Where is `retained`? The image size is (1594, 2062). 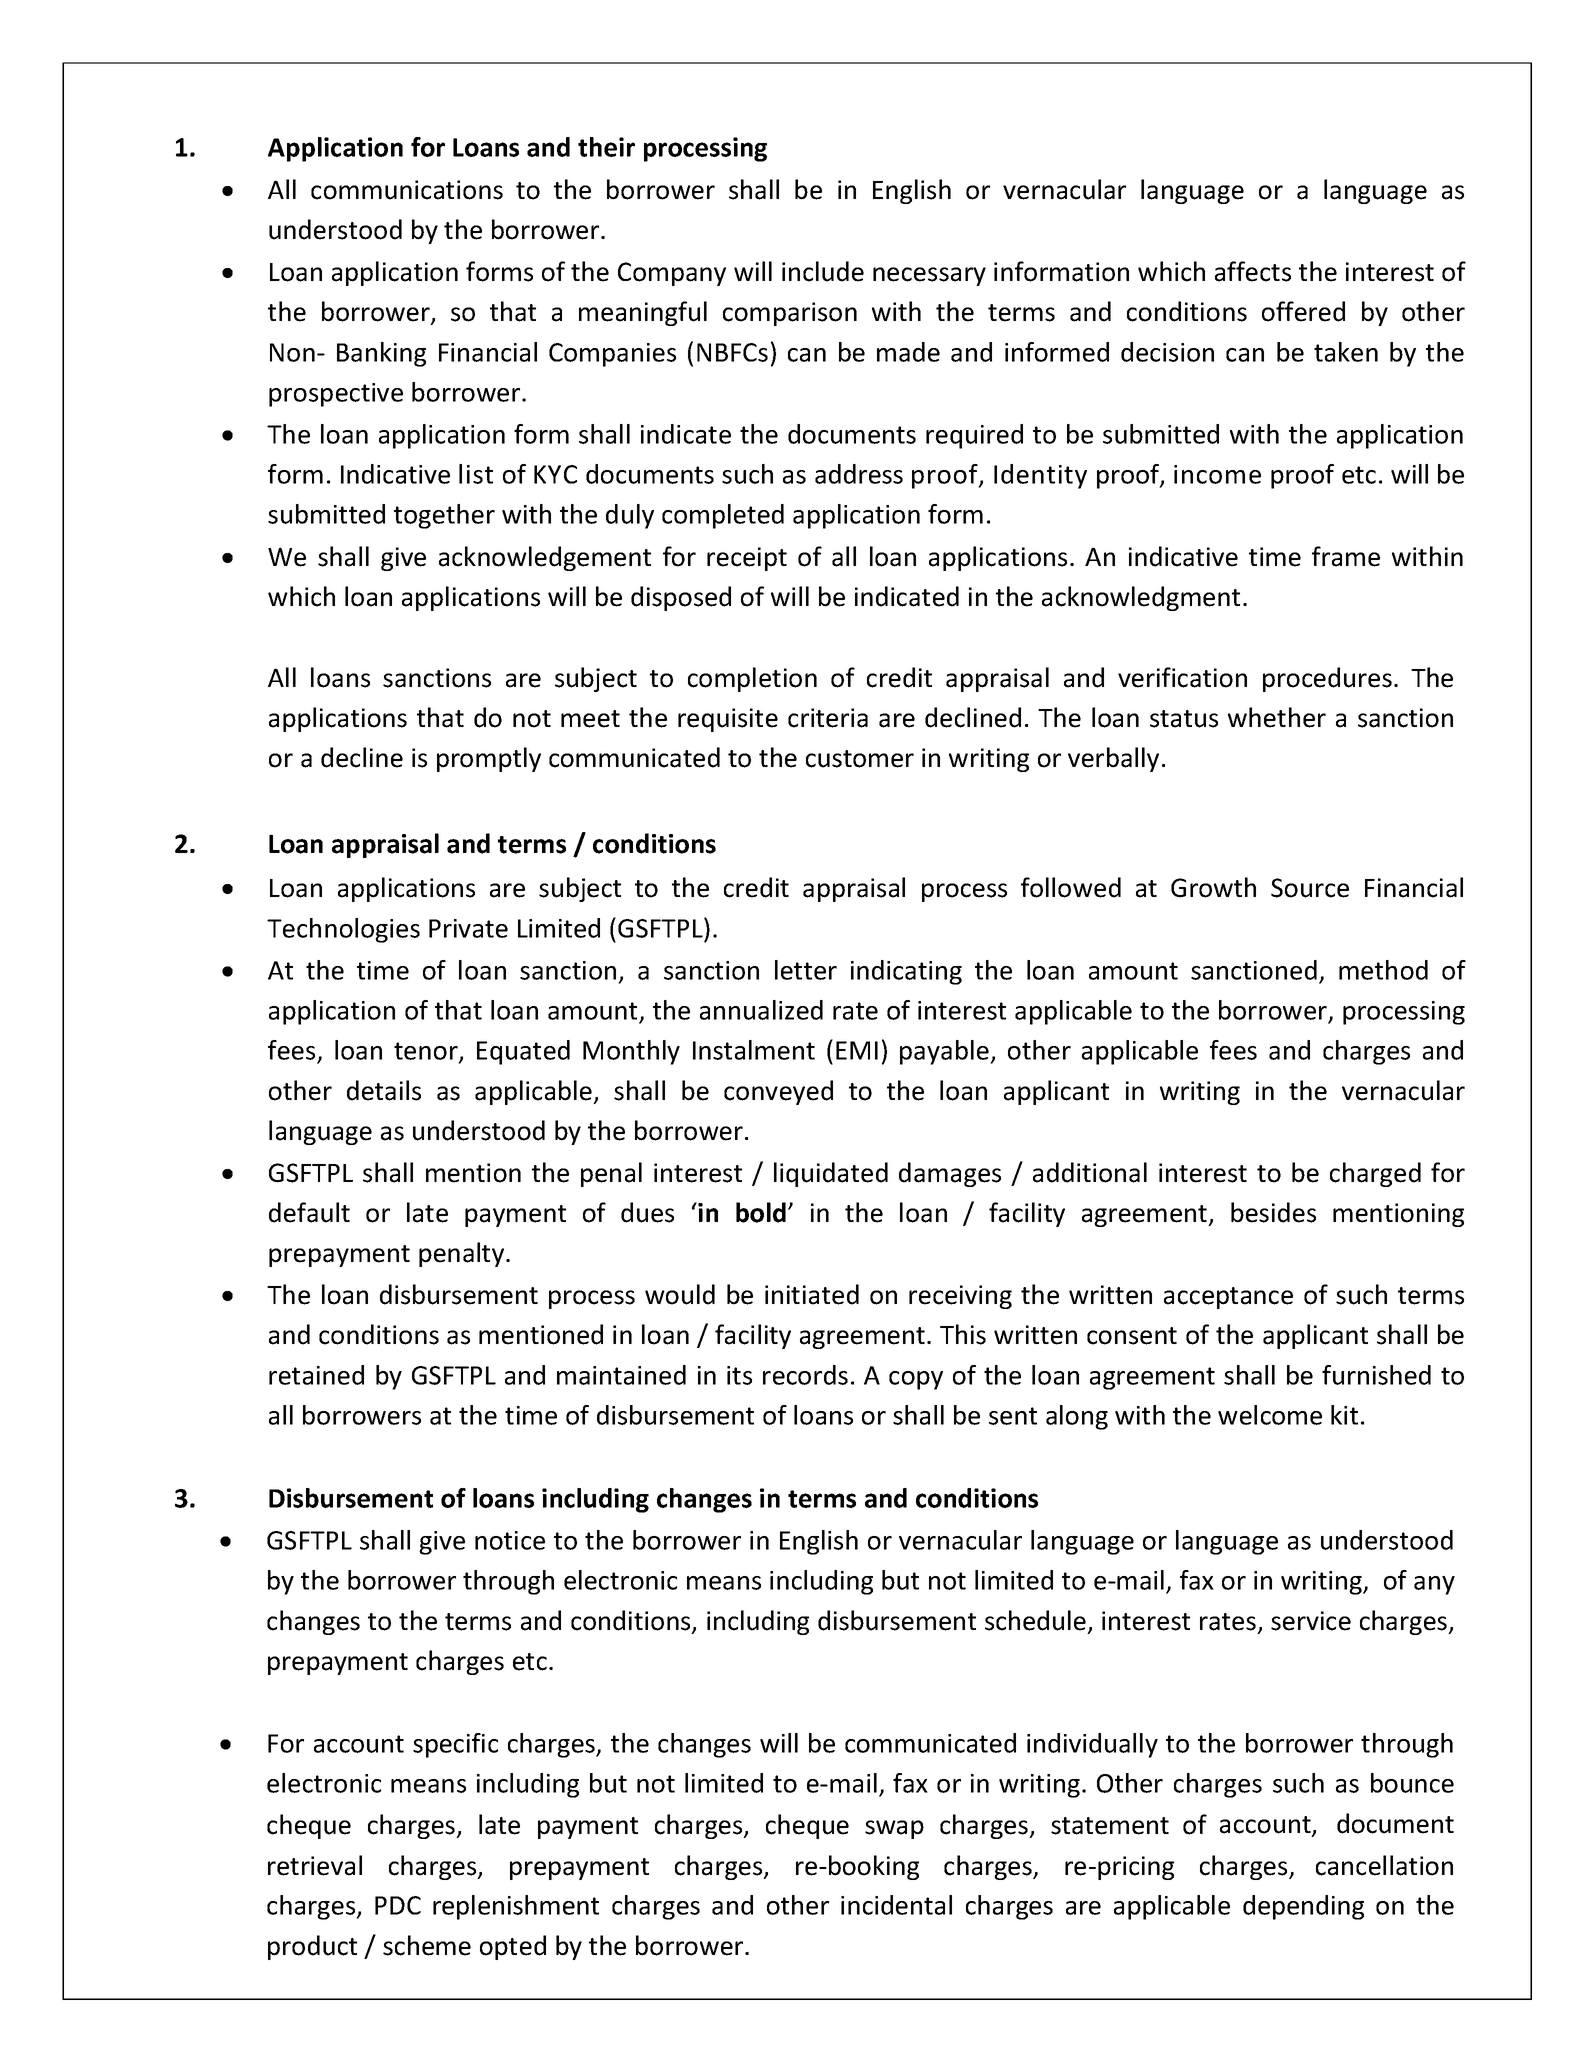 retained is located at coordinates (316, 1375).
